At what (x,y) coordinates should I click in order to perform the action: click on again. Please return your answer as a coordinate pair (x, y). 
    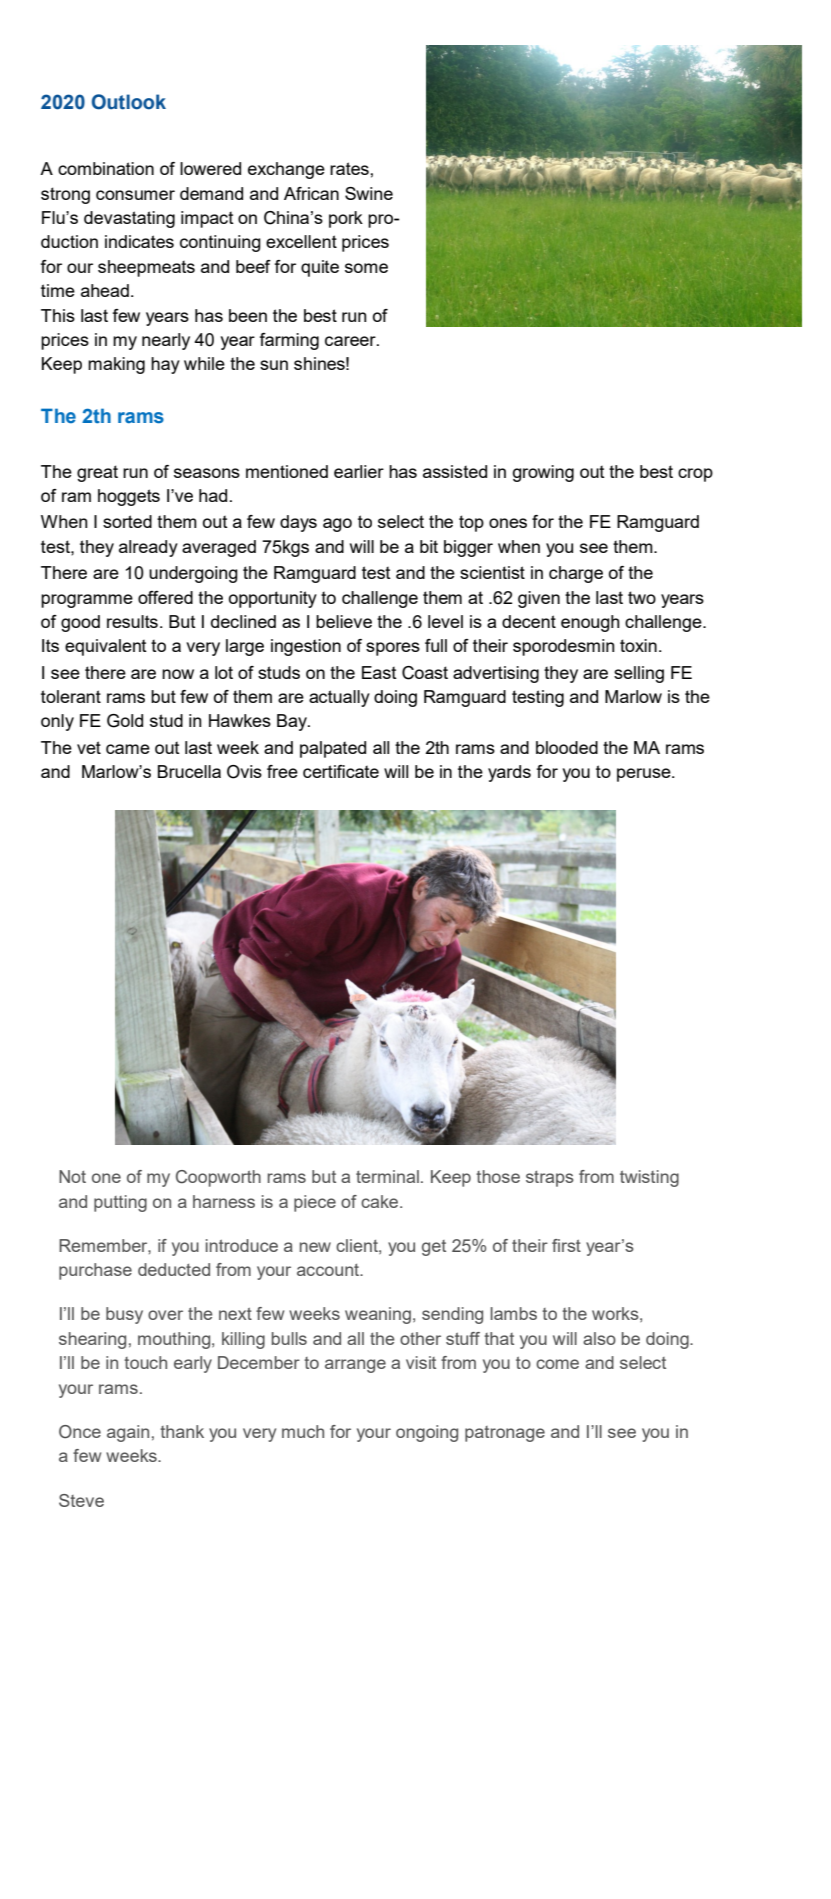
    Looking at the image, I should click on (128, 1433).
